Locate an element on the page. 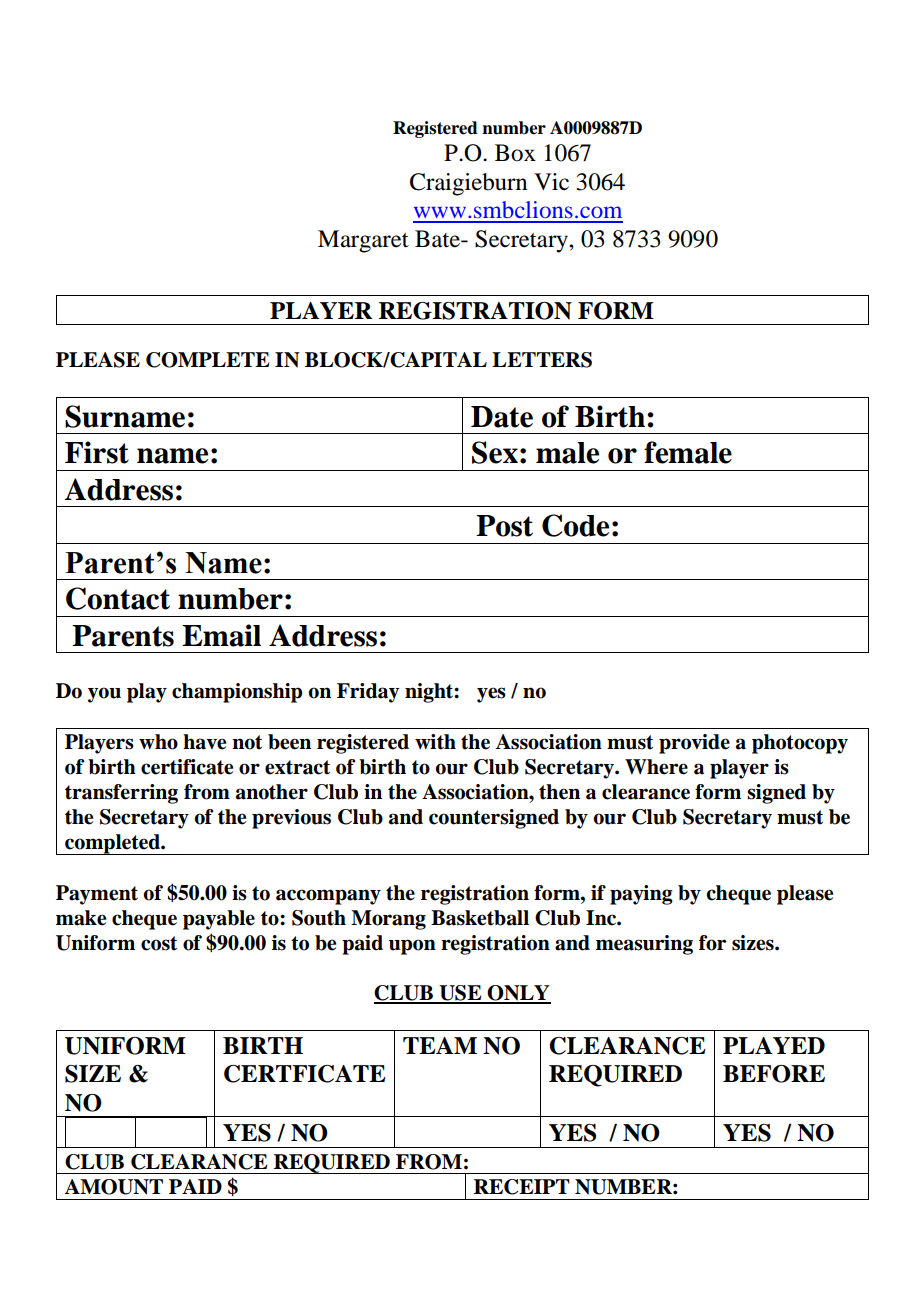 The width and height of the image is (924, 1308). transferring is located at coordinates (121, 794).
